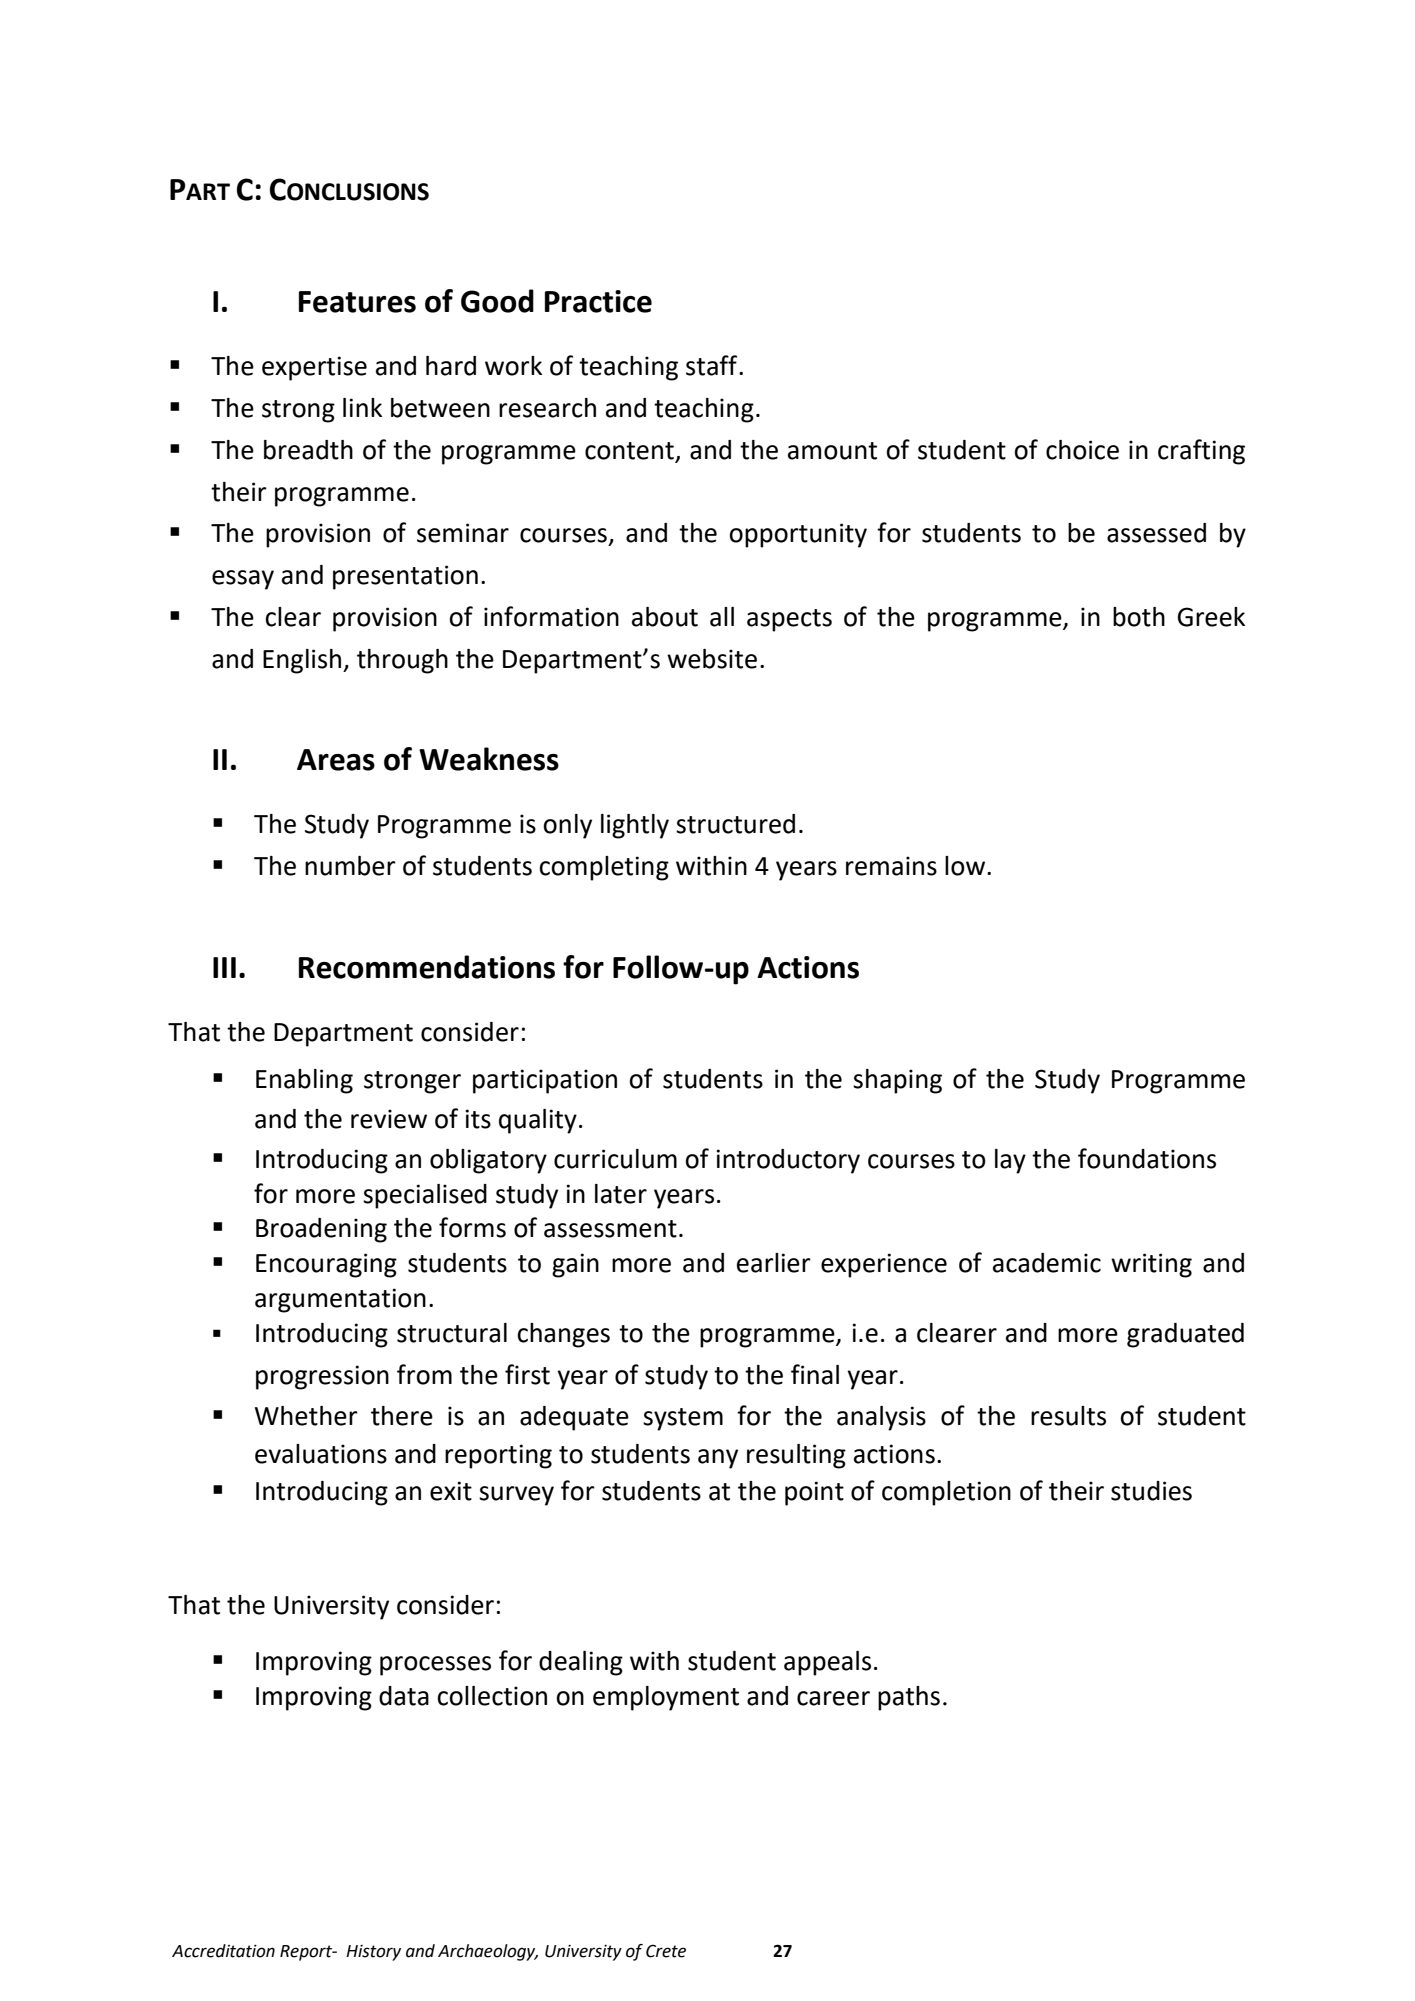  Describe the element at coordinates (350, 866) in the page. I see `number` at that location.
